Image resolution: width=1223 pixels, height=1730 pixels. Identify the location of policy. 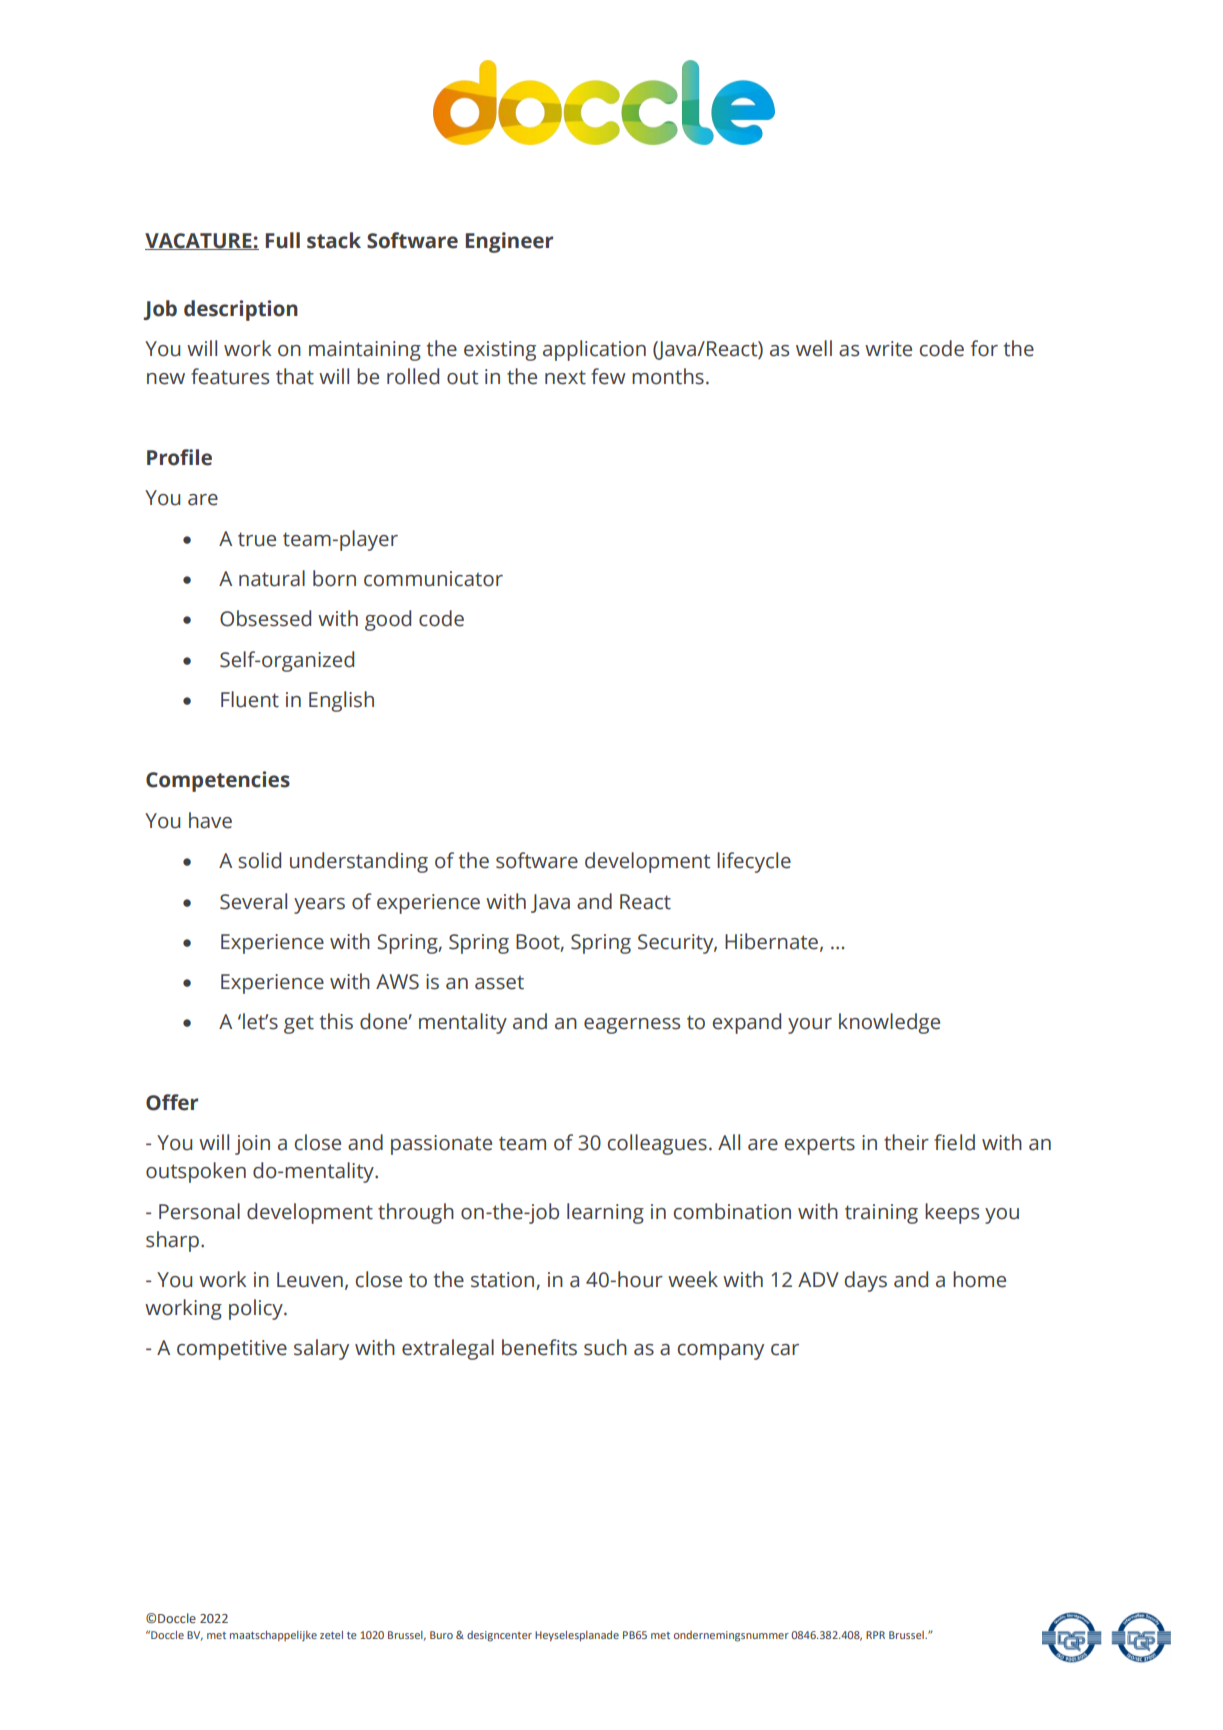
(257, 1309).
